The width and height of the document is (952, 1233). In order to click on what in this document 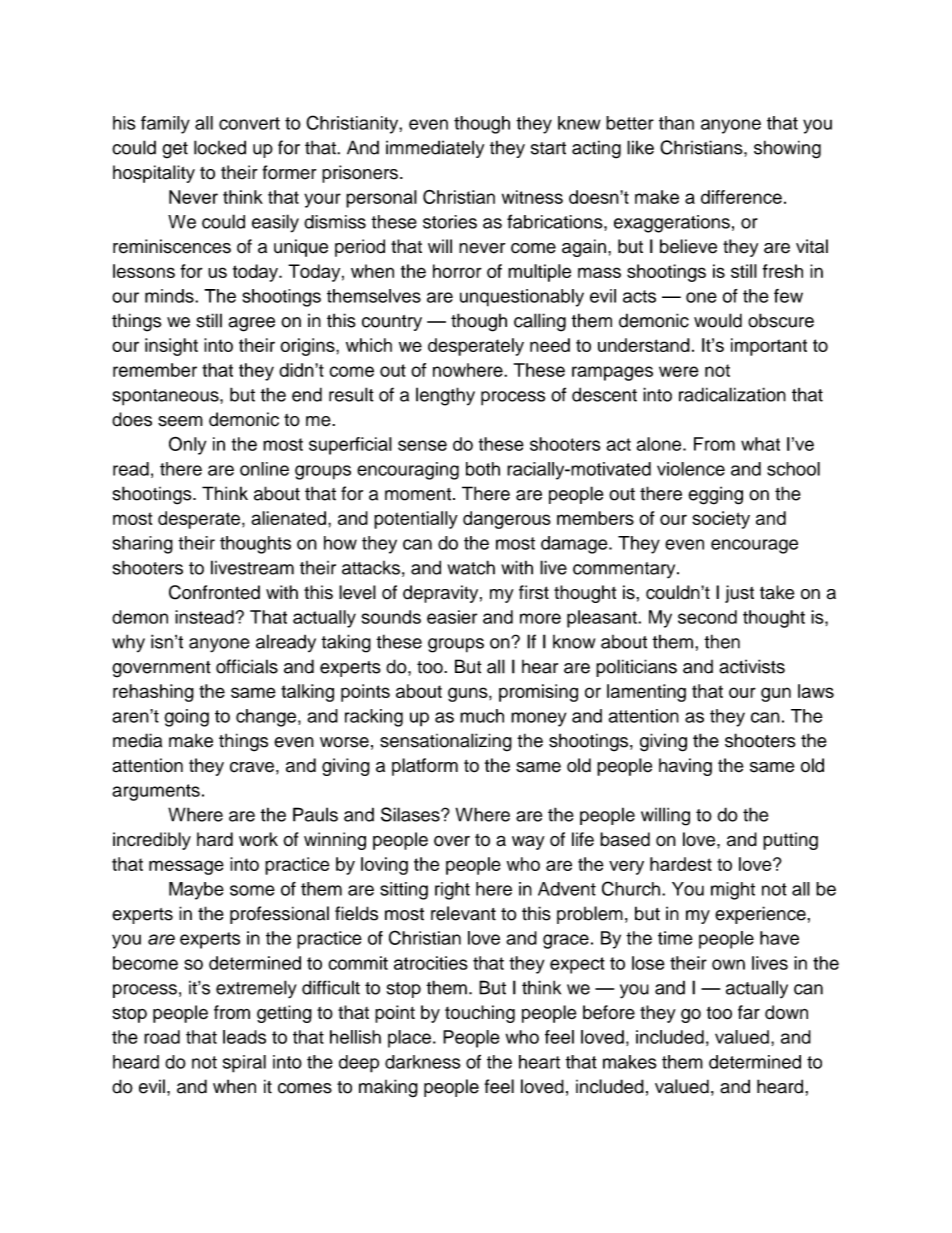, I will do `click(760, 444)`.
